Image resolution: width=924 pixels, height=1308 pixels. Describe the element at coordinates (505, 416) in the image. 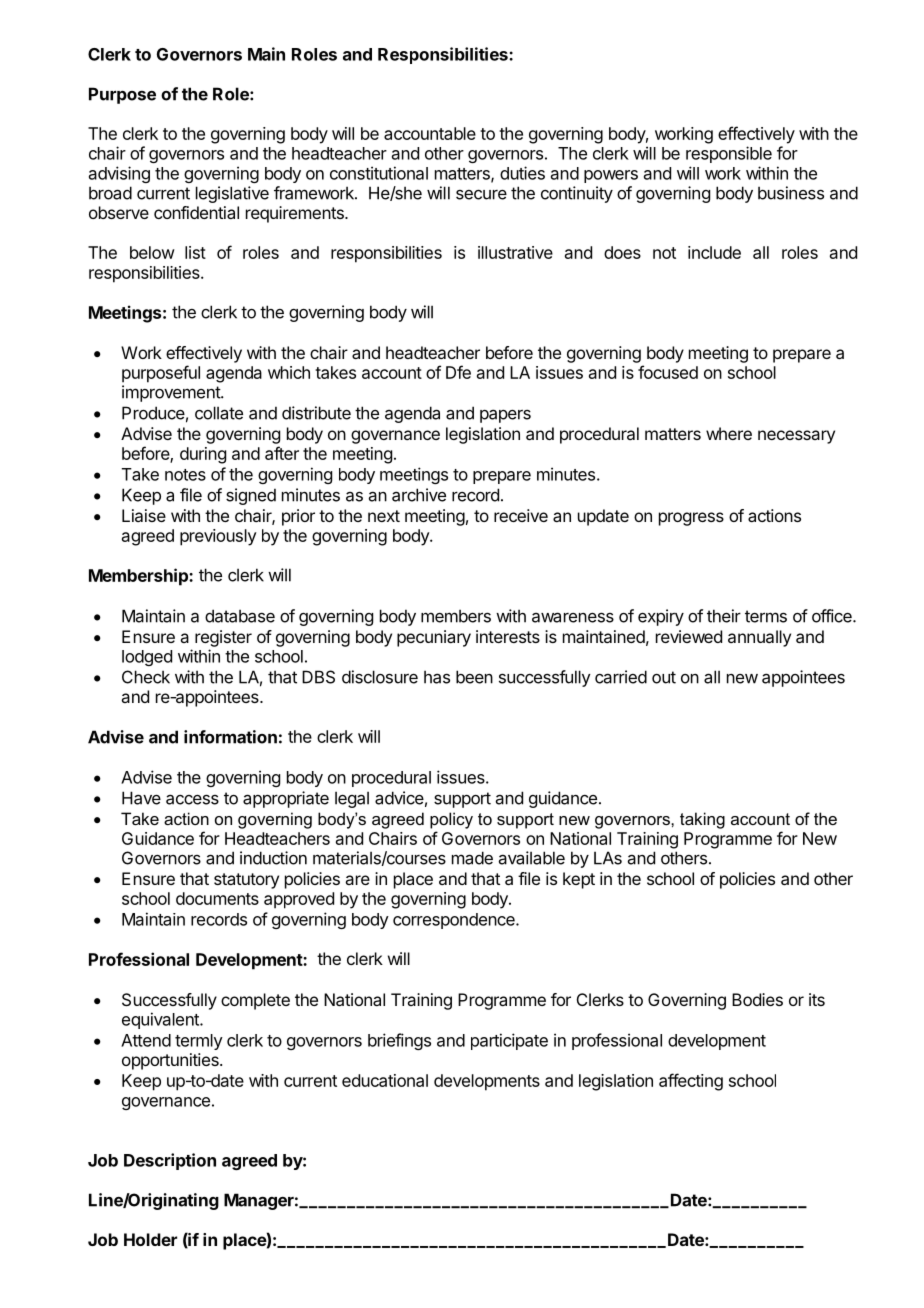

I see `papers` at that location.
